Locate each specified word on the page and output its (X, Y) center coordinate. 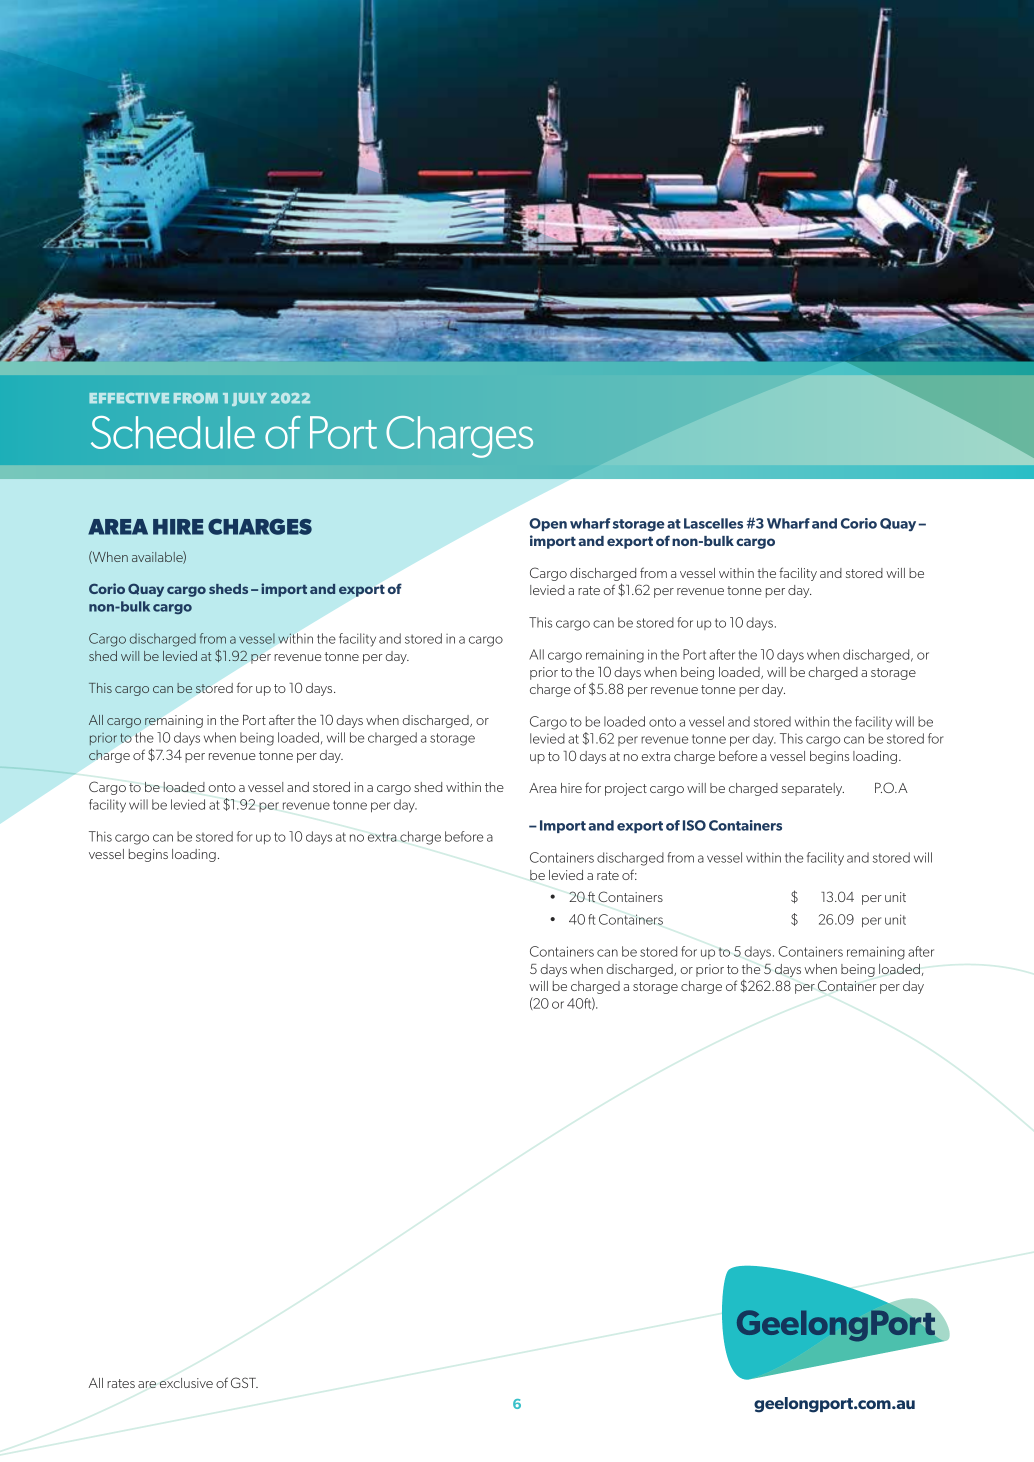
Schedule (173, 432)
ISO (694, 825)
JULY (249, 399)
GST (244, 1382)
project (626, 789)
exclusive (186, 1383)
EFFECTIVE (129, 398)
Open (548, 524)
